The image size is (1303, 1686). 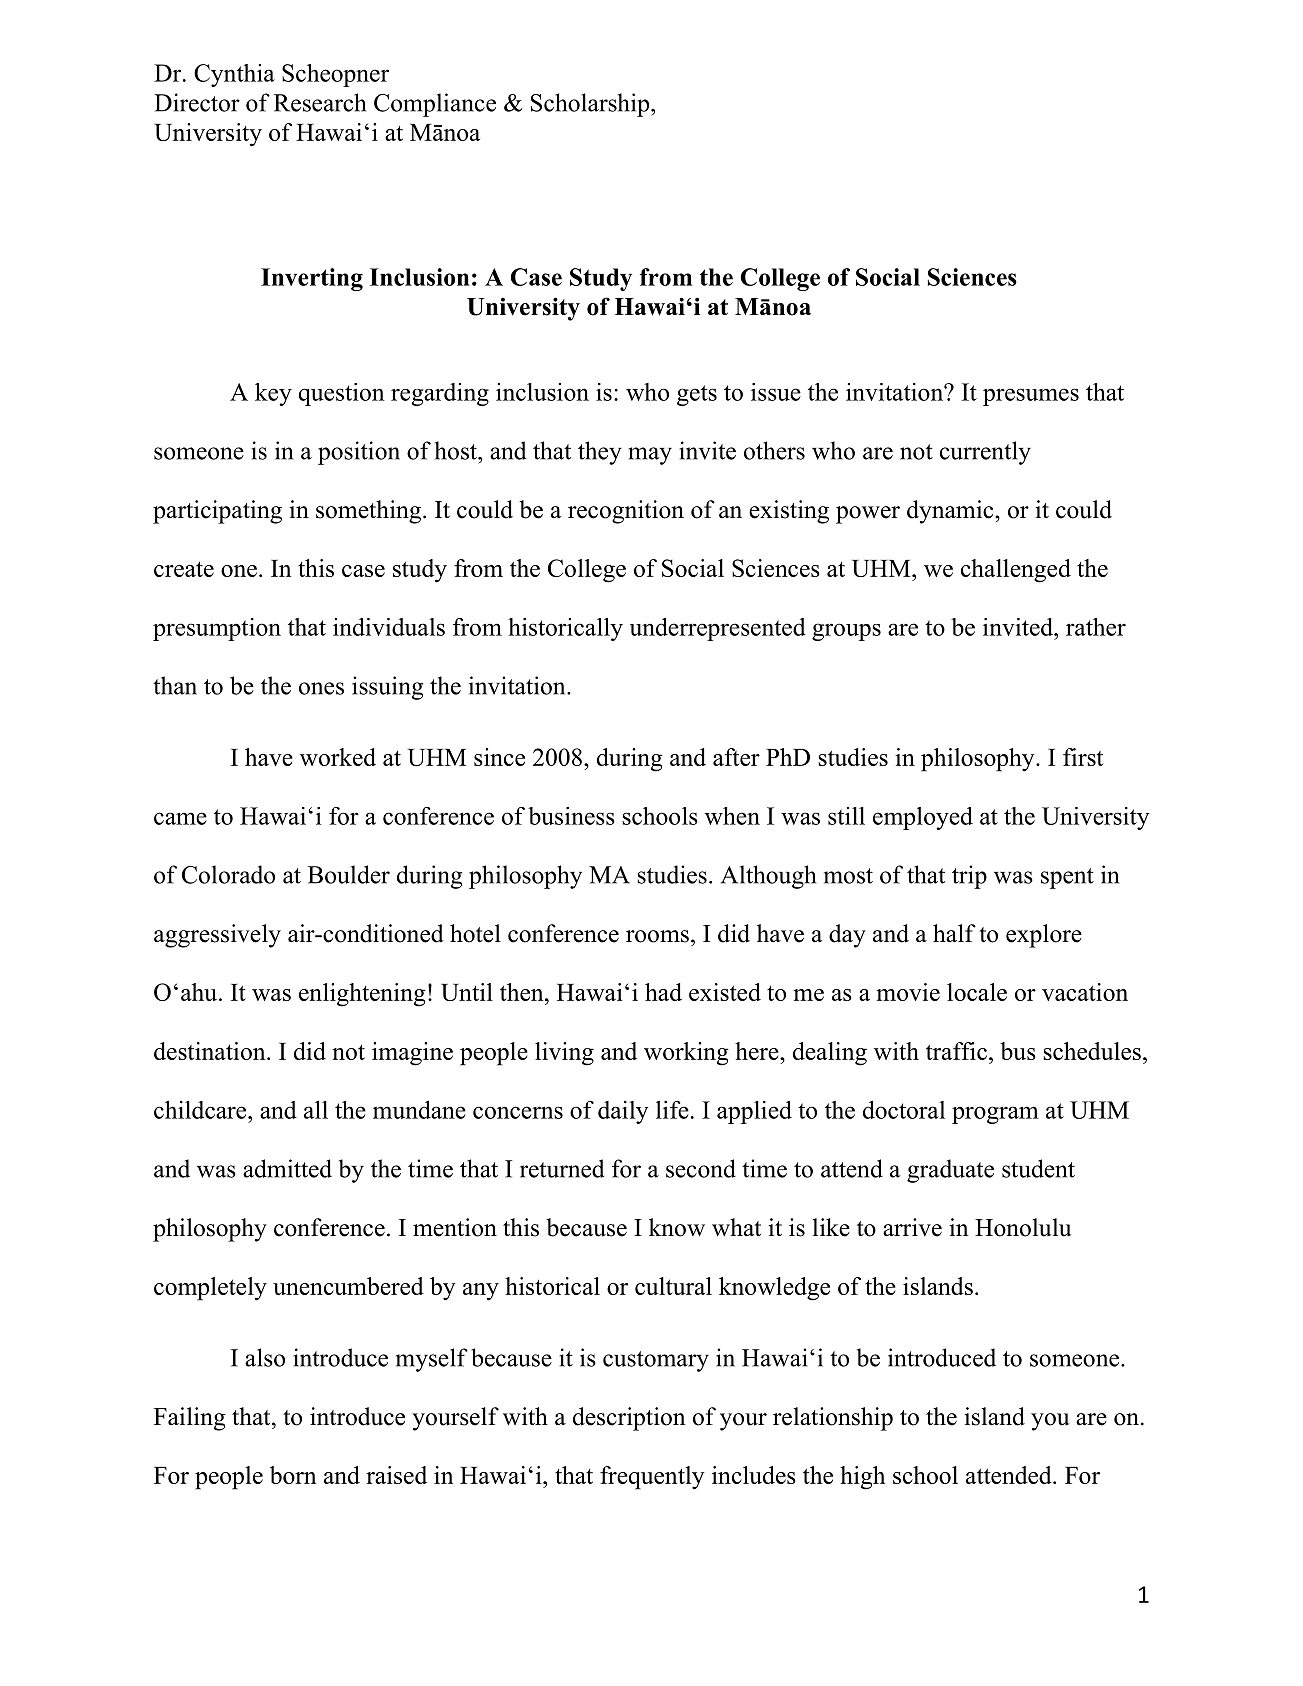 What do you see at coordinates (293, 1475) in the screenshot?
I see `born` at bounding box center [293, 1475].
